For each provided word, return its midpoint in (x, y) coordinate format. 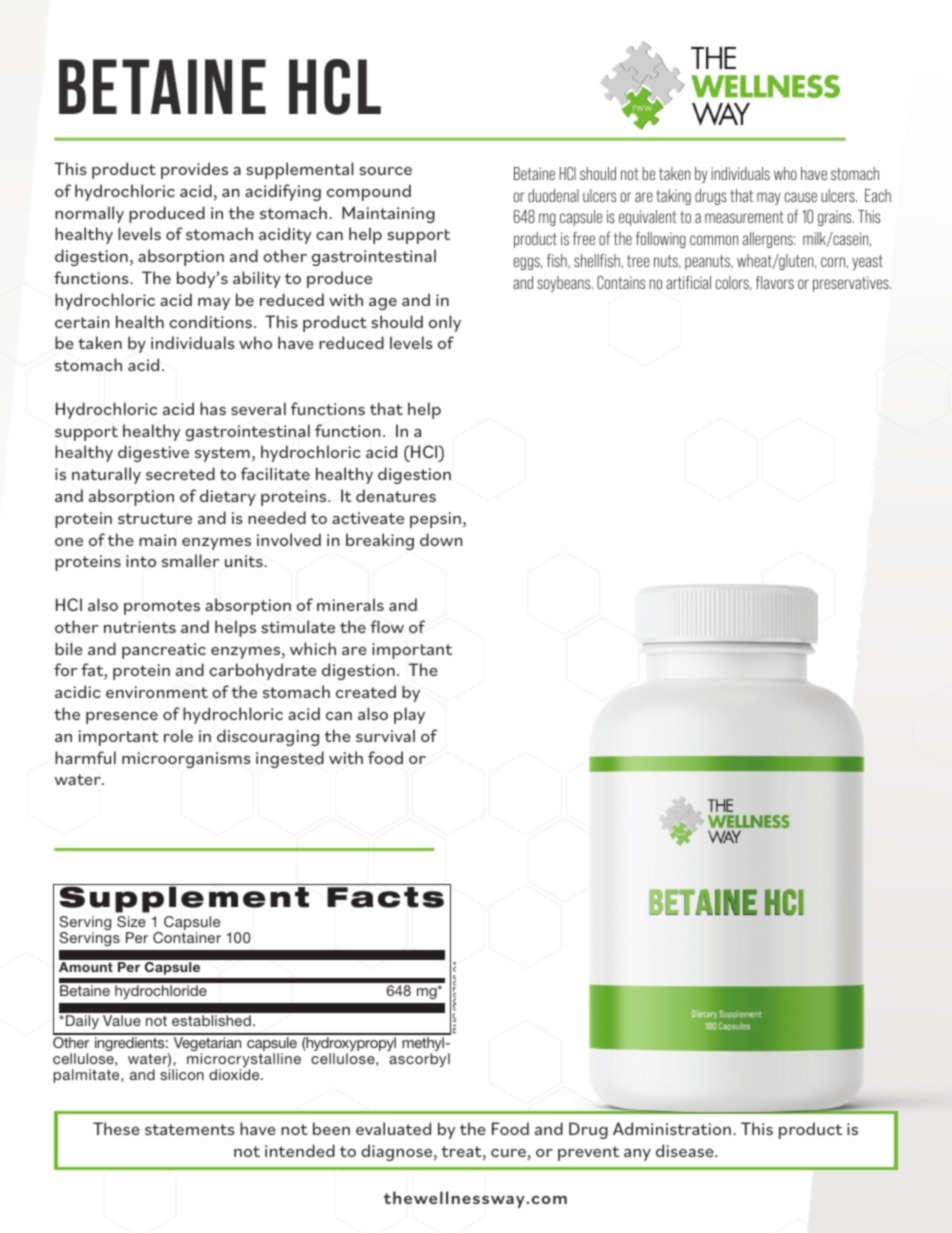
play (409, 715)
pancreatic (164, 651)
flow (387, 626)
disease (686, 1150)
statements (190, 1129)
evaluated (393, 1128)
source (385, 171)
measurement (744, 217)
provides (194, 170)
